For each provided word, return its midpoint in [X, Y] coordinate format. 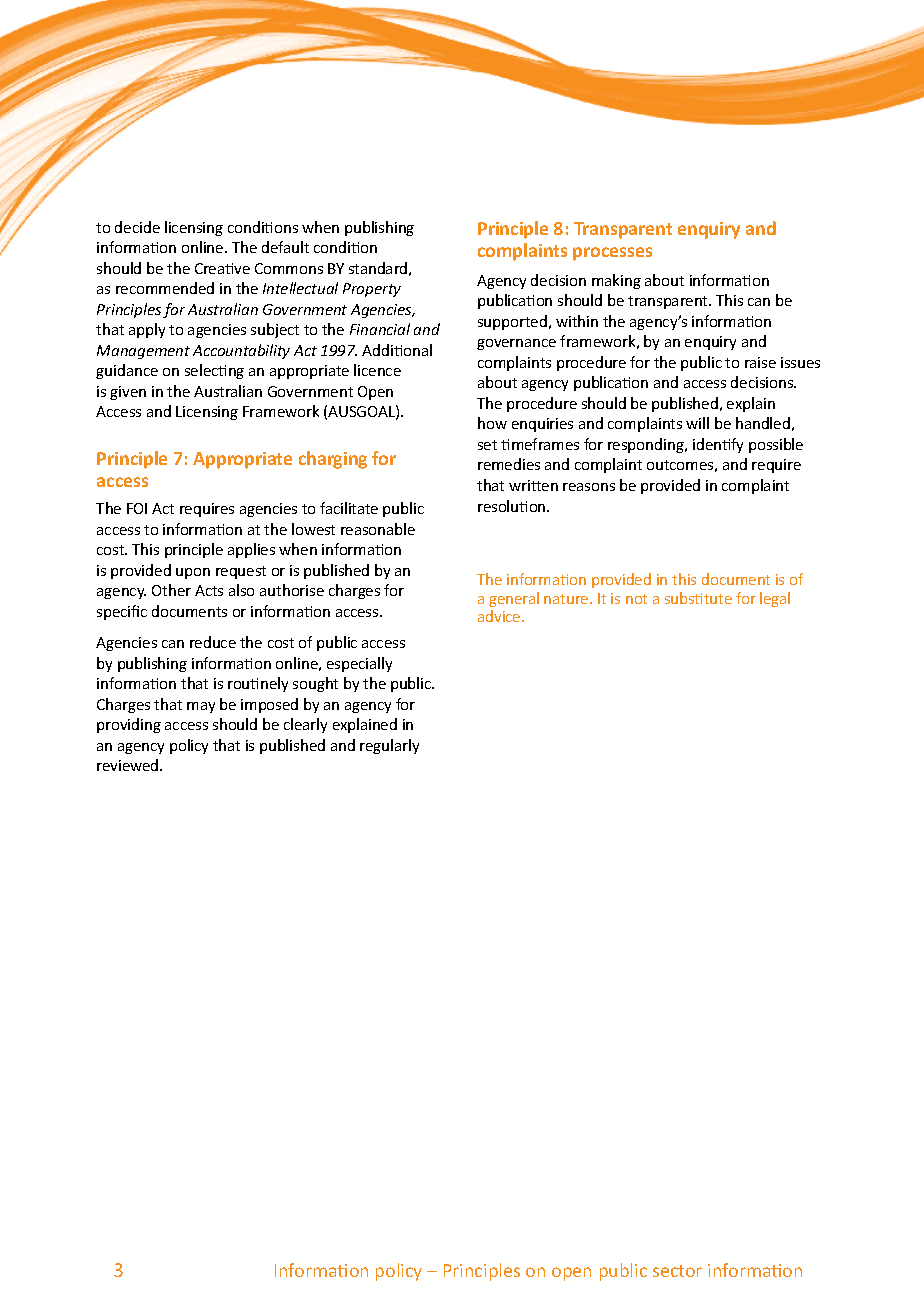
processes [612, 254]
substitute [698, 598]
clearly [305, 725]
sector [677, 1271]
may [201, 707]
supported [512, 322]
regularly [389, 746]
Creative [222, 268]
